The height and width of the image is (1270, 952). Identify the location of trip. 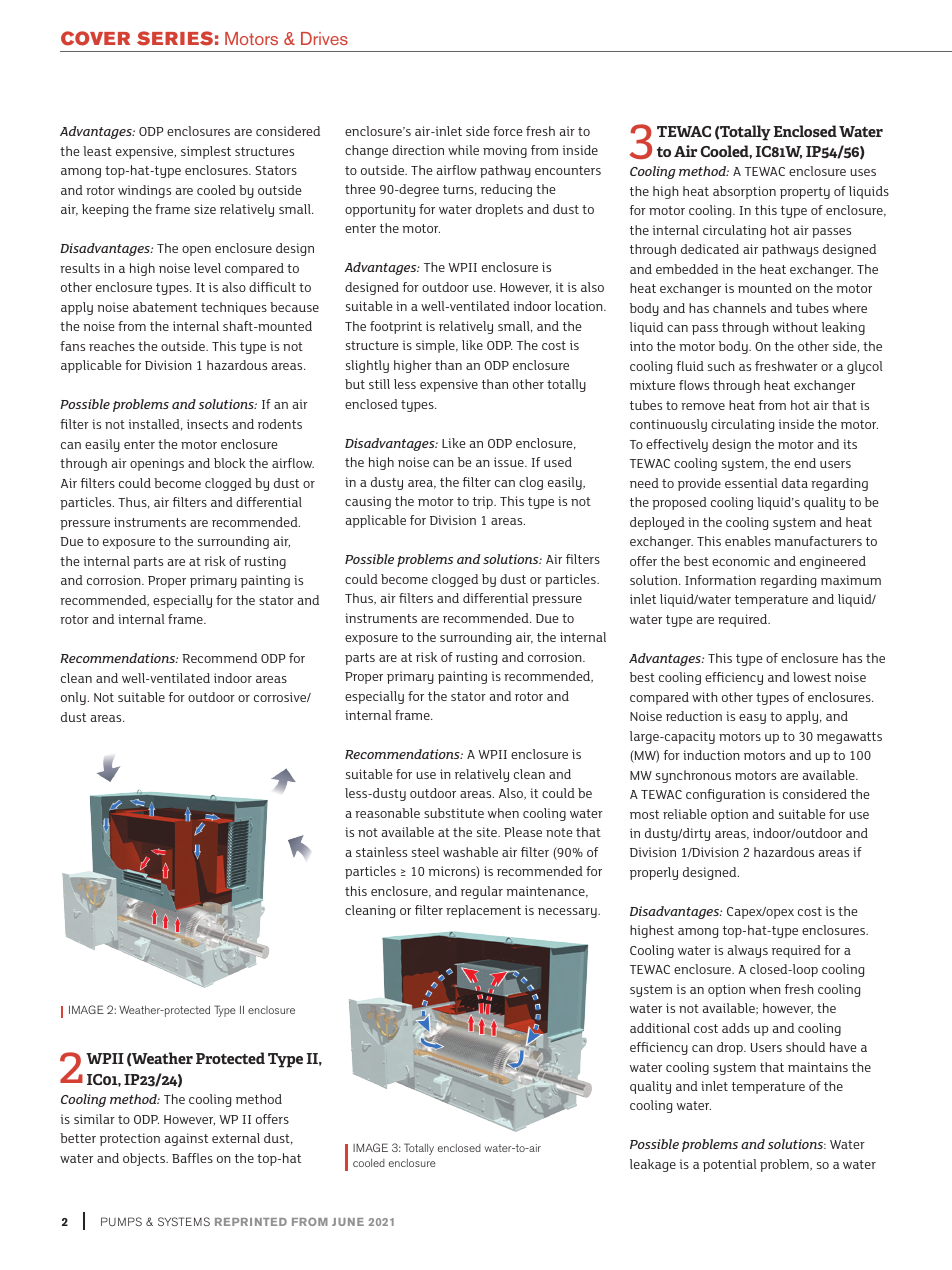
(484, 502).
